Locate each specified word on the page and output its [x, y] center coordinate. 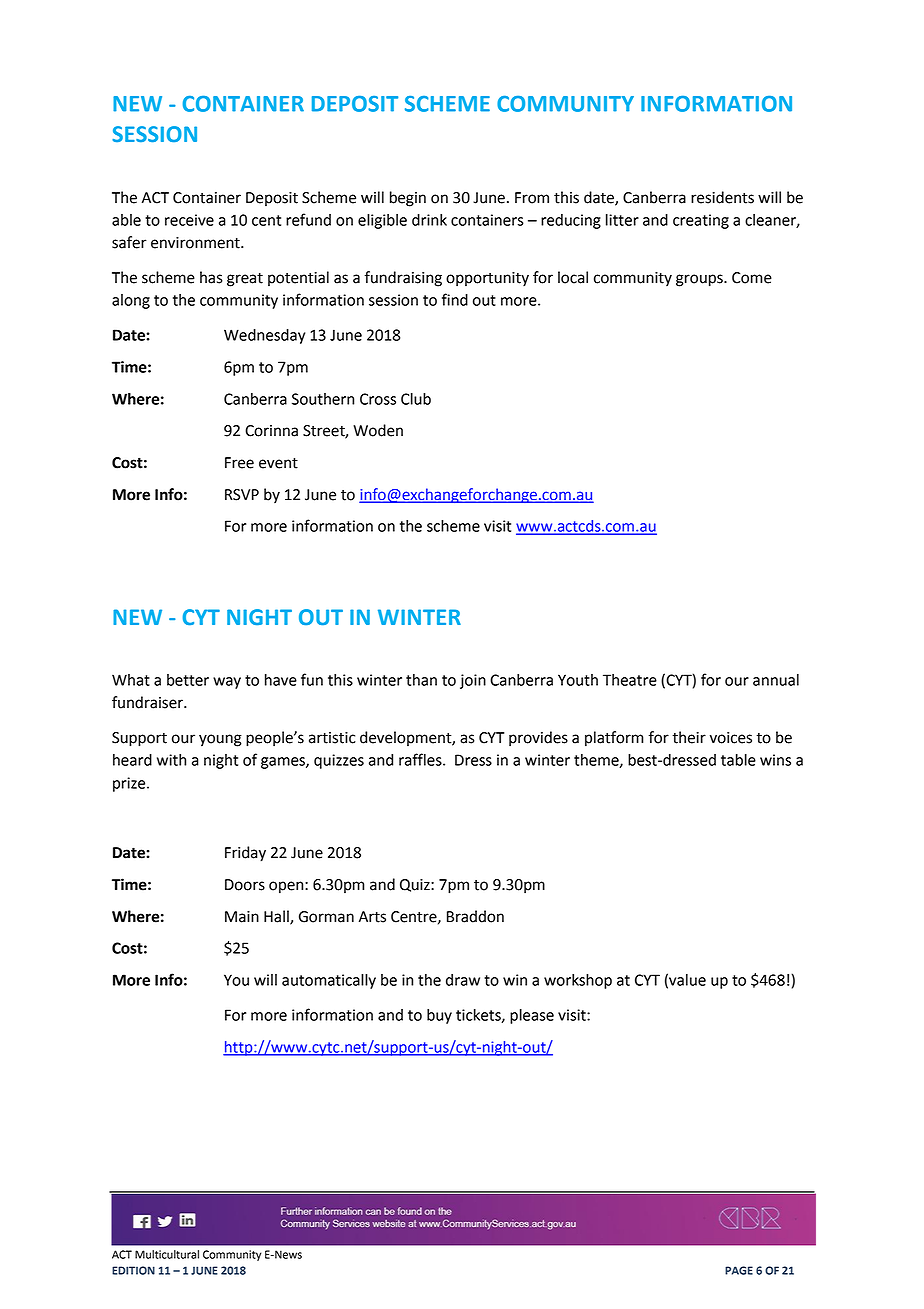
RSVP [242, 495]
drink [429, 220]
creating [701, 221]
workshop [578, 981]
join [473, 681]
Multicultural [167, 1254]
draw [463, 980]
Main [242, 917]
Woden [378, 430]
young [220, 740]
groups [700, 280]
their [689, 737]
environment [196, 243]
